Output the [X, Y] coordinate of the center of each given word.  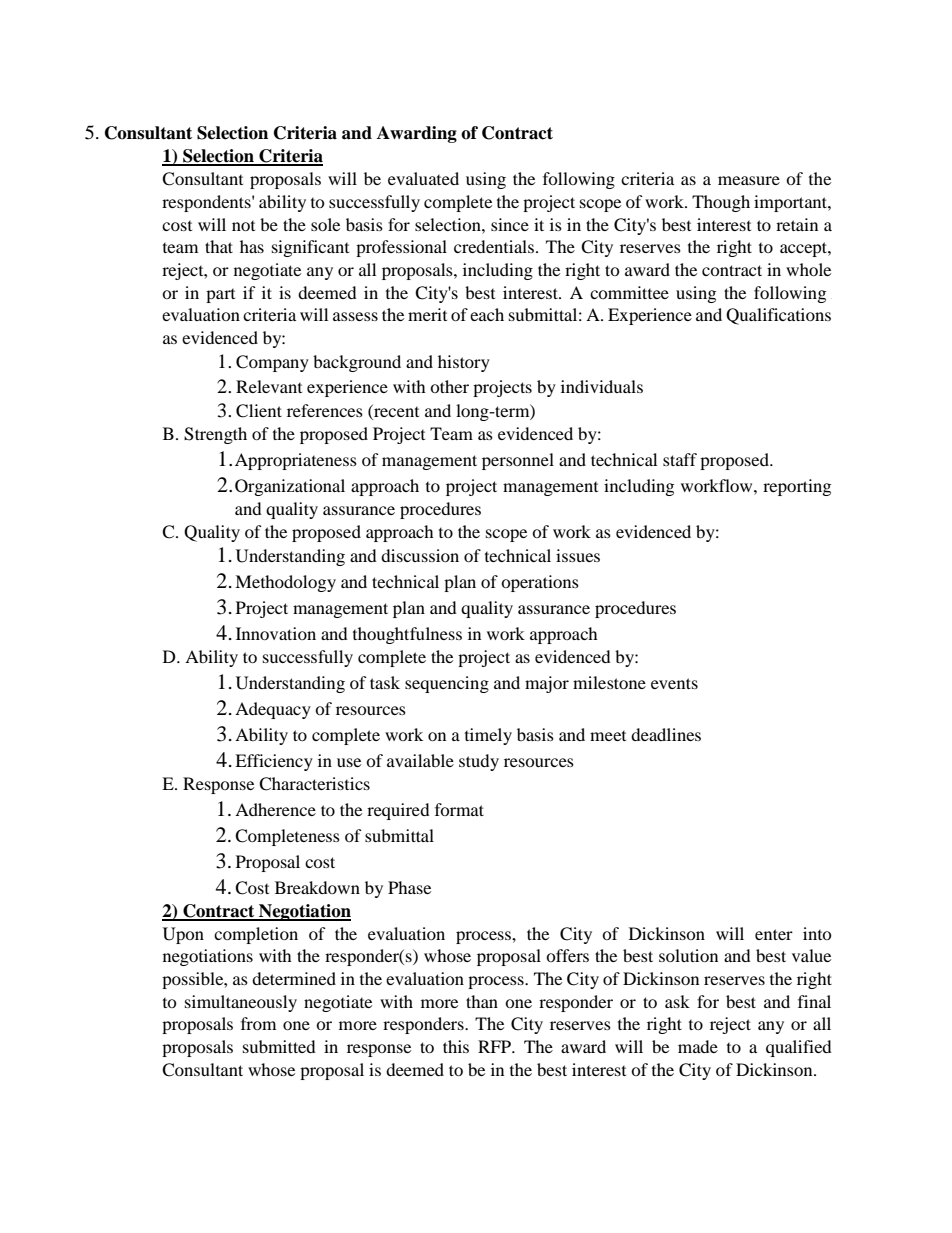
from [258, 1023]
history [464, 363]
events [674, 683]
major [547, 684]
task [385, 682]
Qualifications [778, 316]
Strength [215, 435]
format [459, 809]
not [243, 226]
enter [774, 934]
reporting [797, 487]
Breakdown [317, 887]
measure [749, 180]
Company [272, 363]
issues [578, 555]
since [510, 224]
